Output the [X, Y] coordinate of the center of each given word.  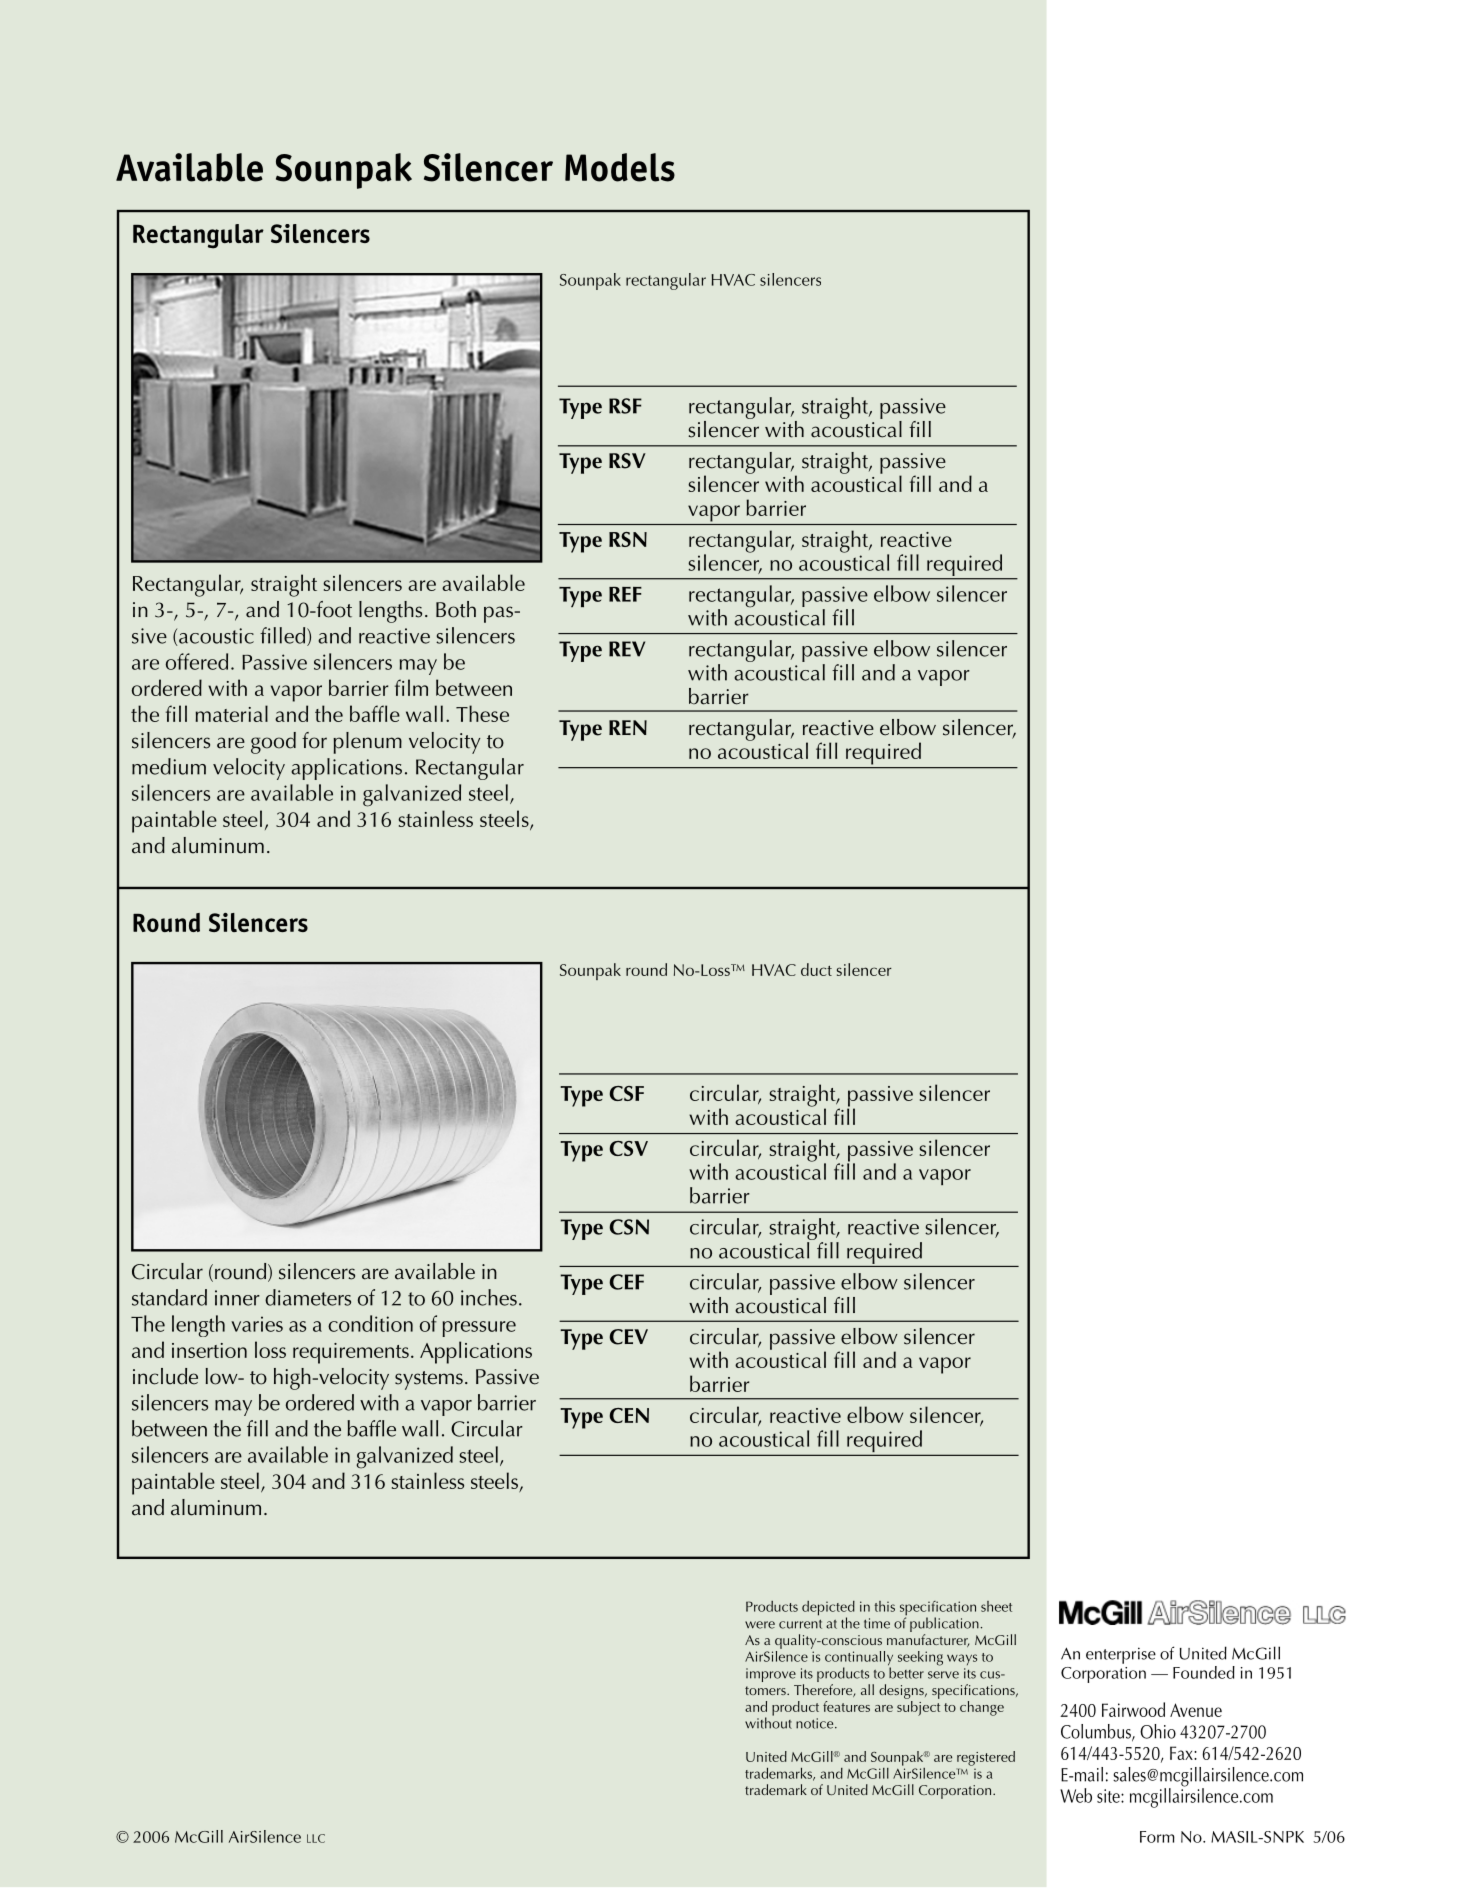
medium [169, 766]
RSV [627, 461]
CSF [627, 1093]
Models [620, 167]
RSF [625, 406]
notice [816, 1723]
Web [1076, 1795]
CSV [629, 1148]
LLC [316, 1838]
